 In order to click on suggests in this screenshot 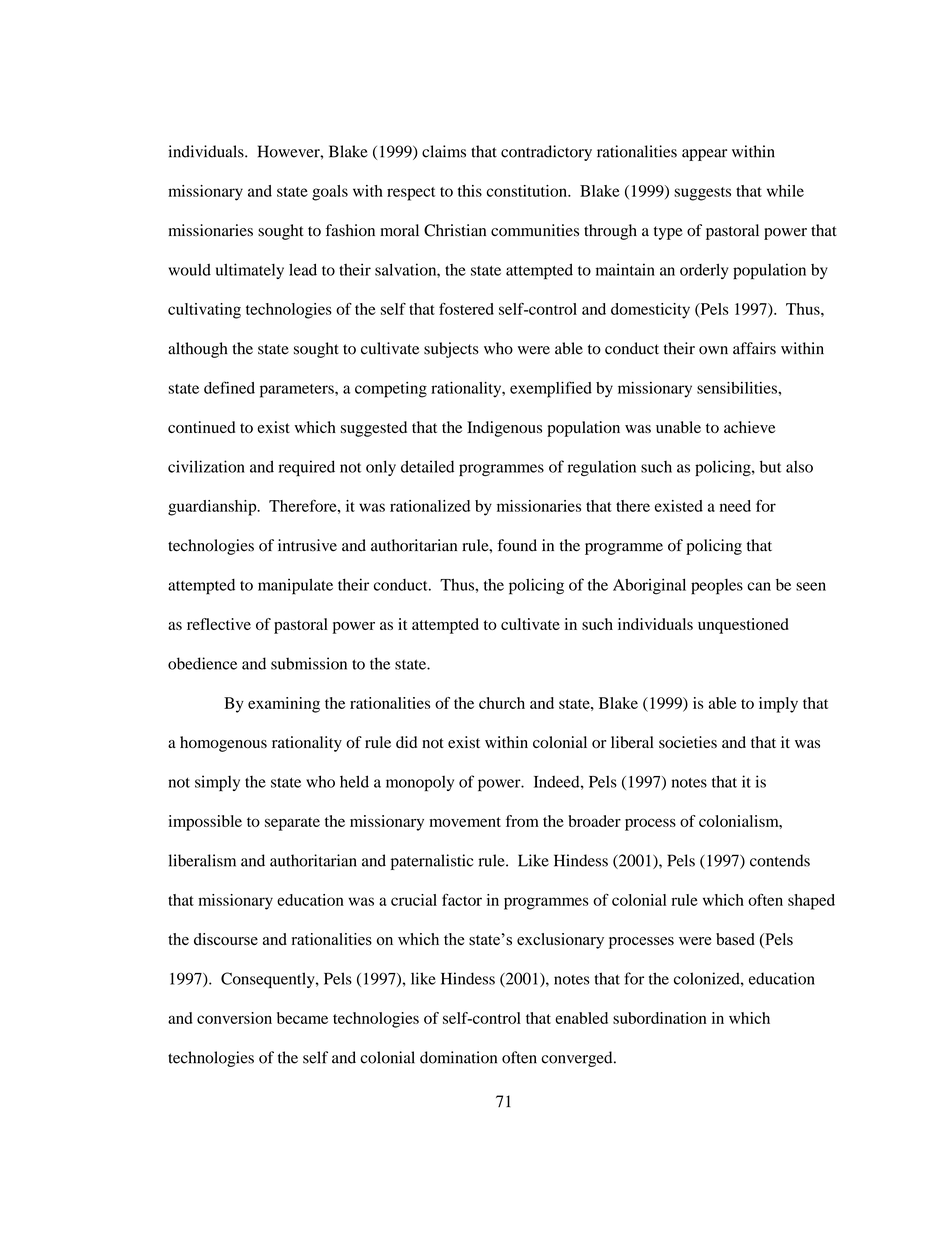, I will do `click(702, 194)`.
